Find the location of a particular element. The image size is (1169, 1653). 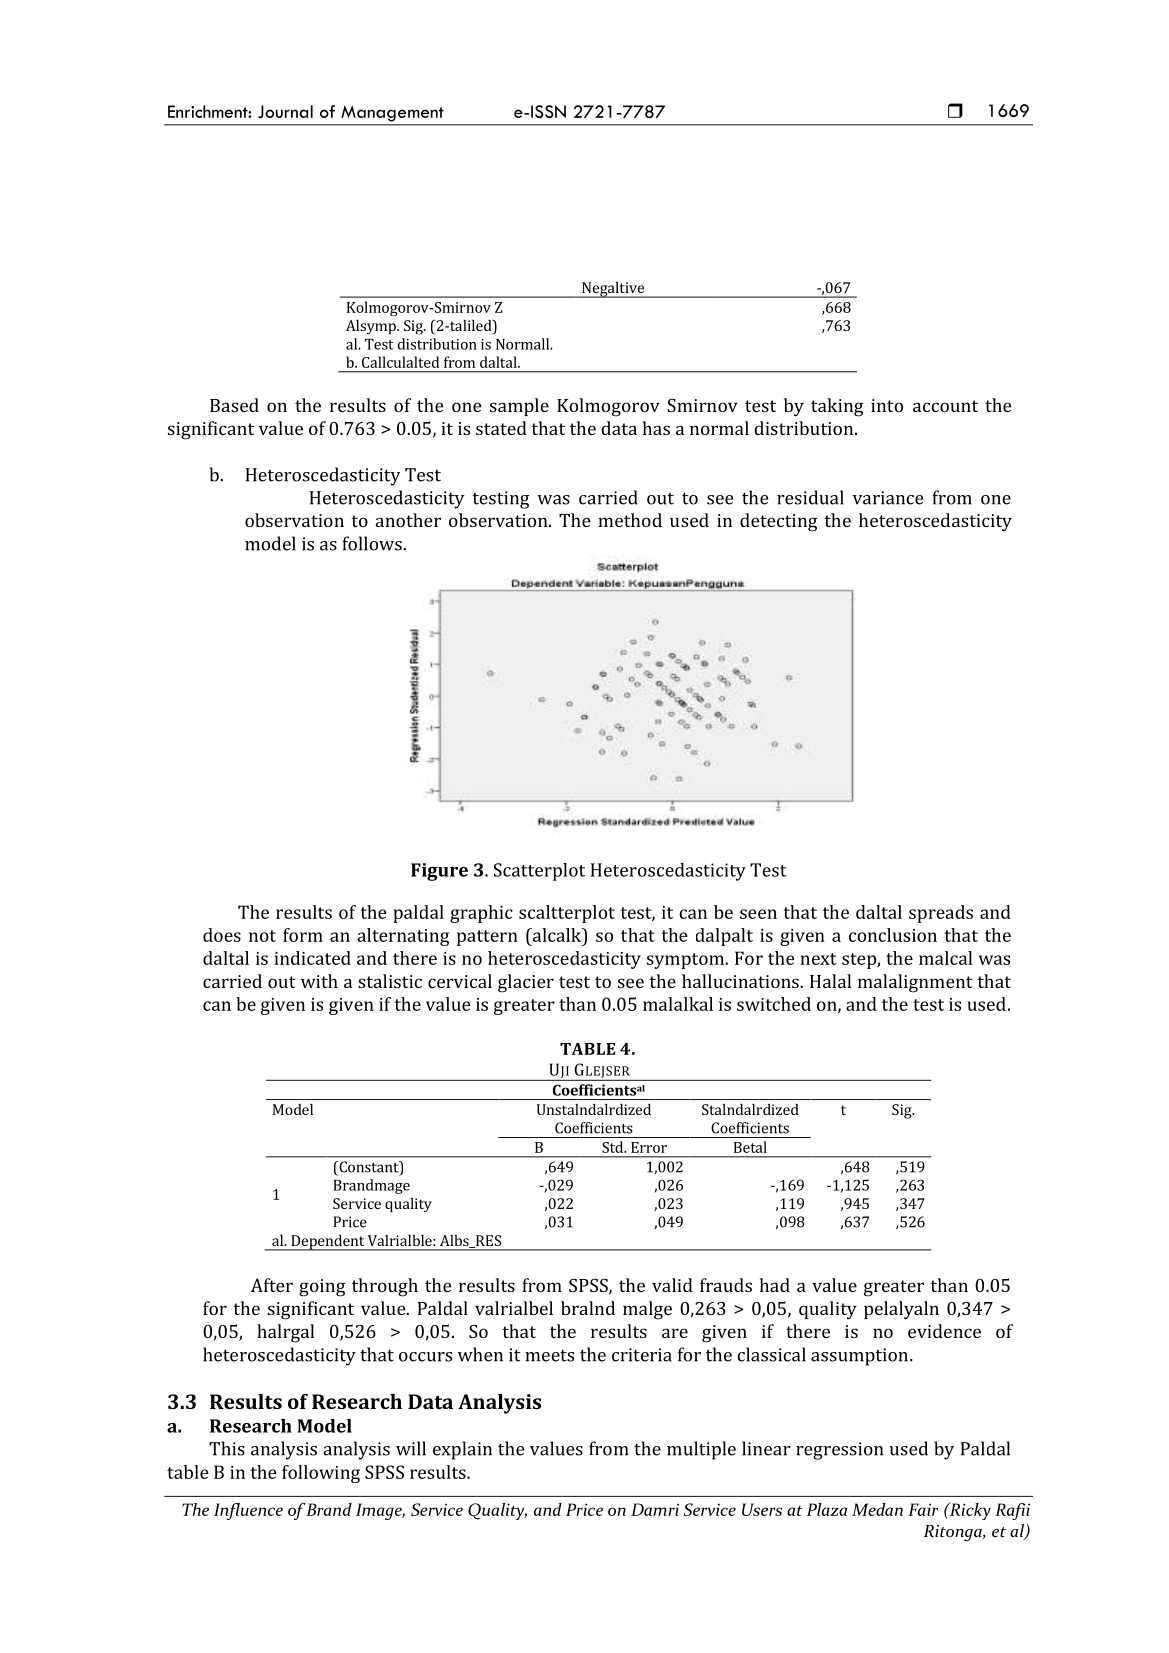

form is located at coordinates (303, 935).
